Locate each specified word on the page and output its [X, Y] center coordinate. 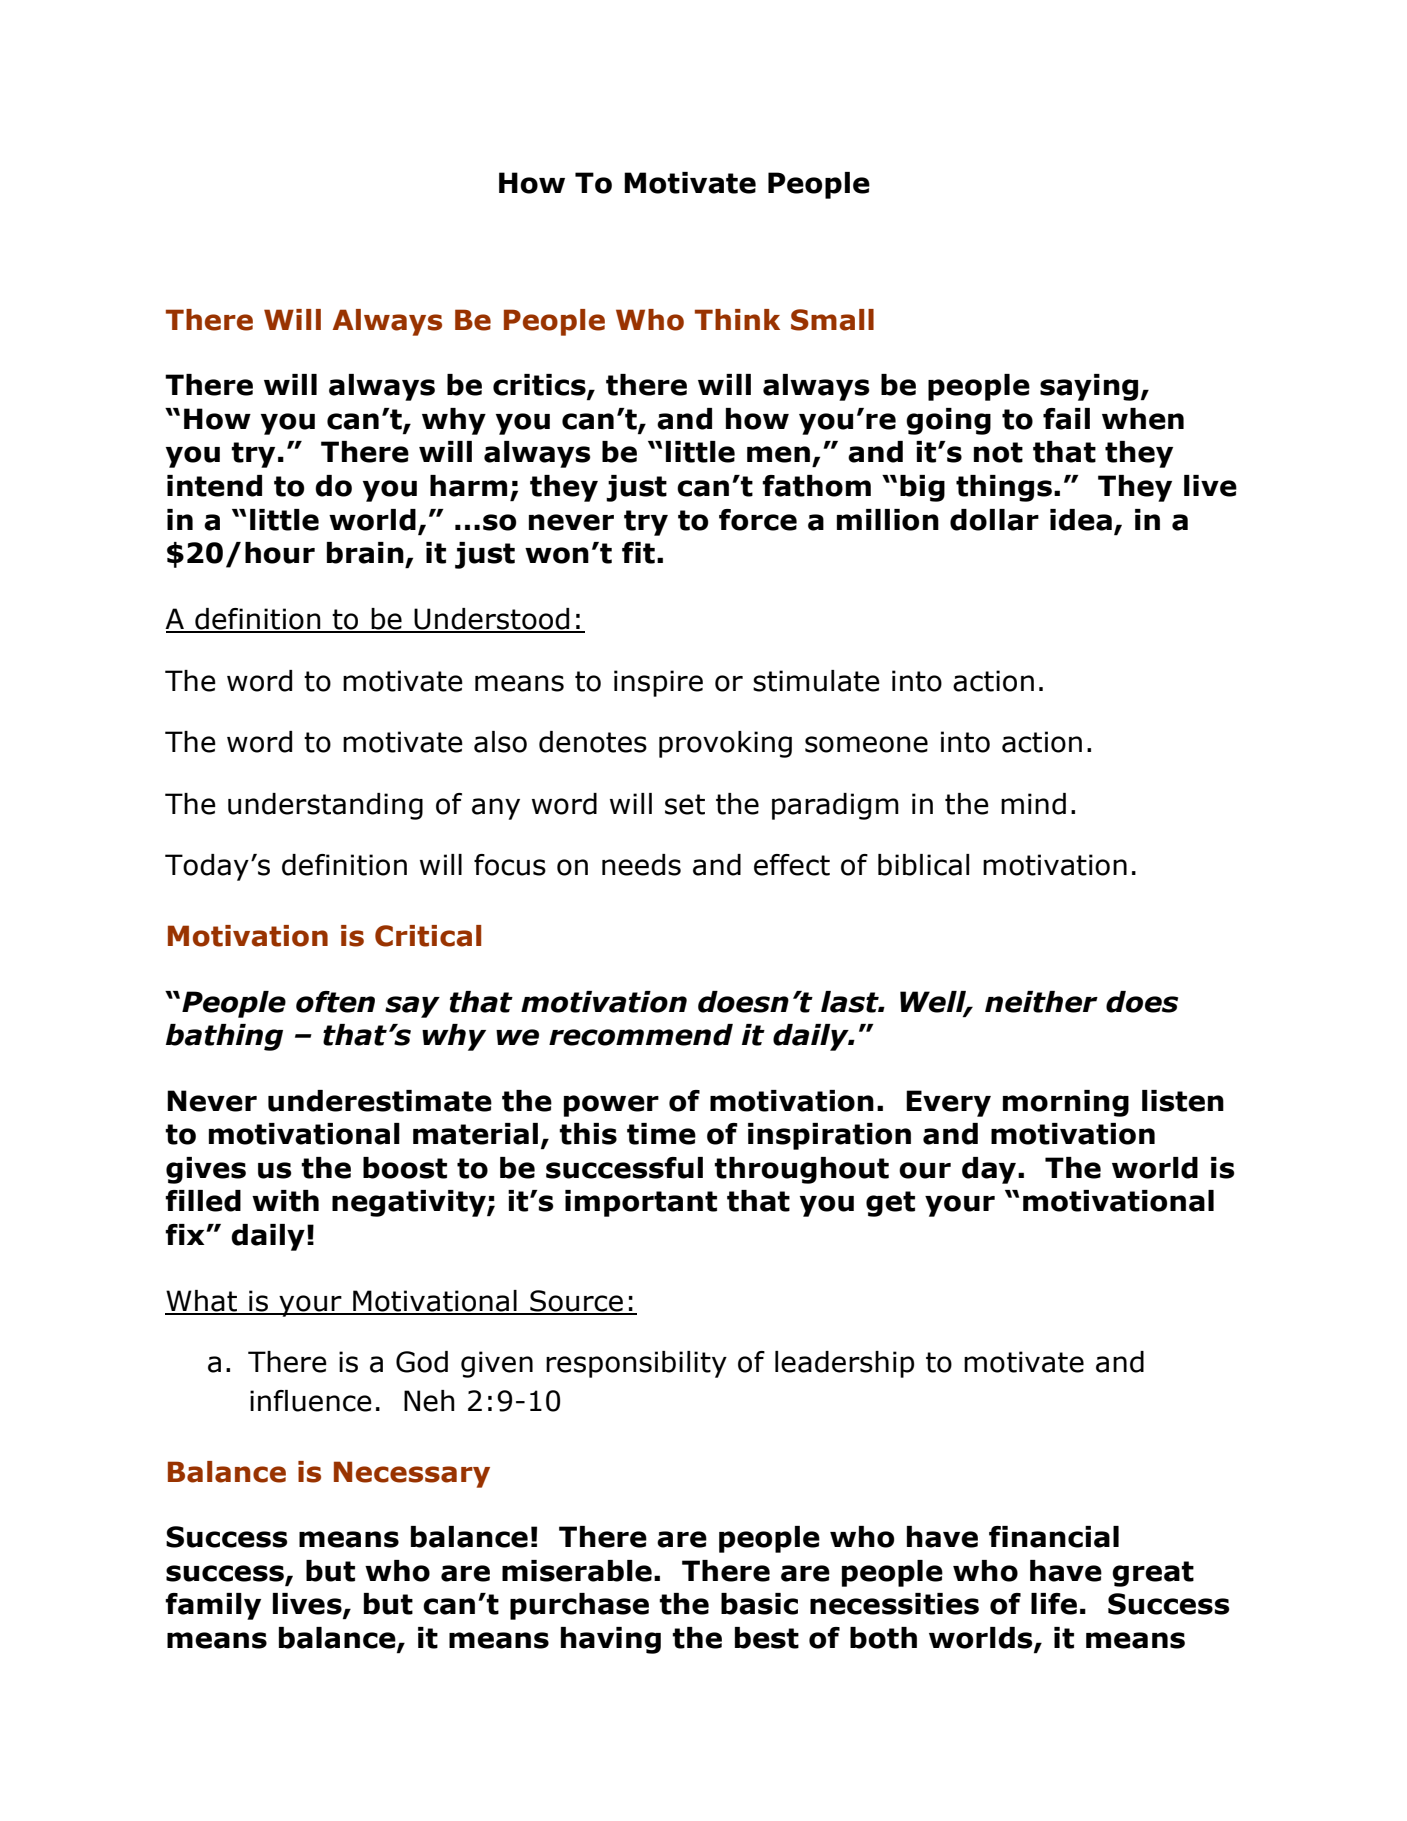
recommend [641, 1035]
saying [1089, 387]
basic [759, 1604]
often [335, 1002]
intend [214, 486]
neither [1041, 1002]
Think [737, 319]
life [1054, 1604]
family [213, 1606]
